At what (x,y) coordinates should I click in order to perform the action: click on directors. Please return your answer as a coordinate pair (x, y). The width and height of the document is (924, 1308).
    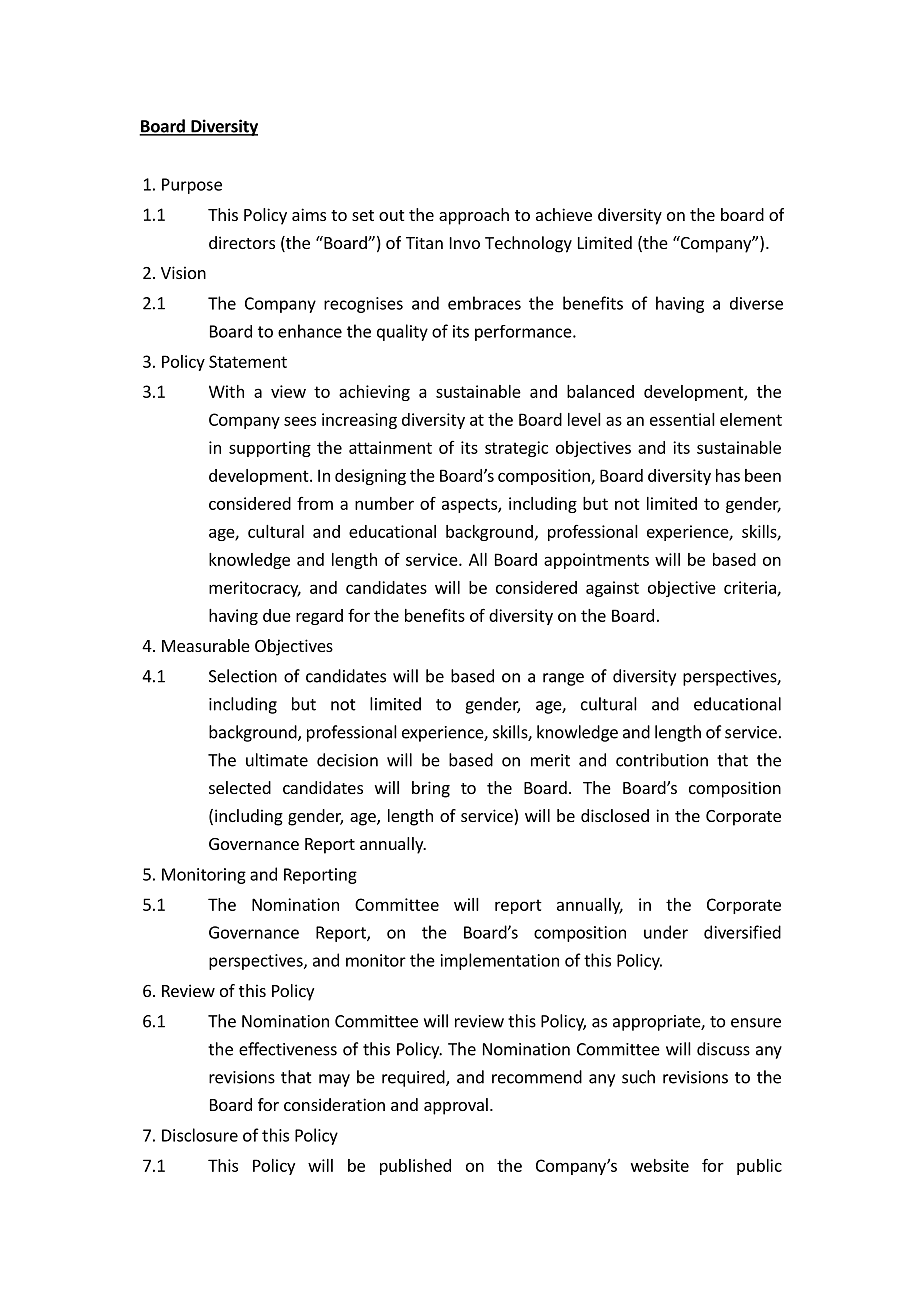
    Looking at the image, I should click on (242, 242).
